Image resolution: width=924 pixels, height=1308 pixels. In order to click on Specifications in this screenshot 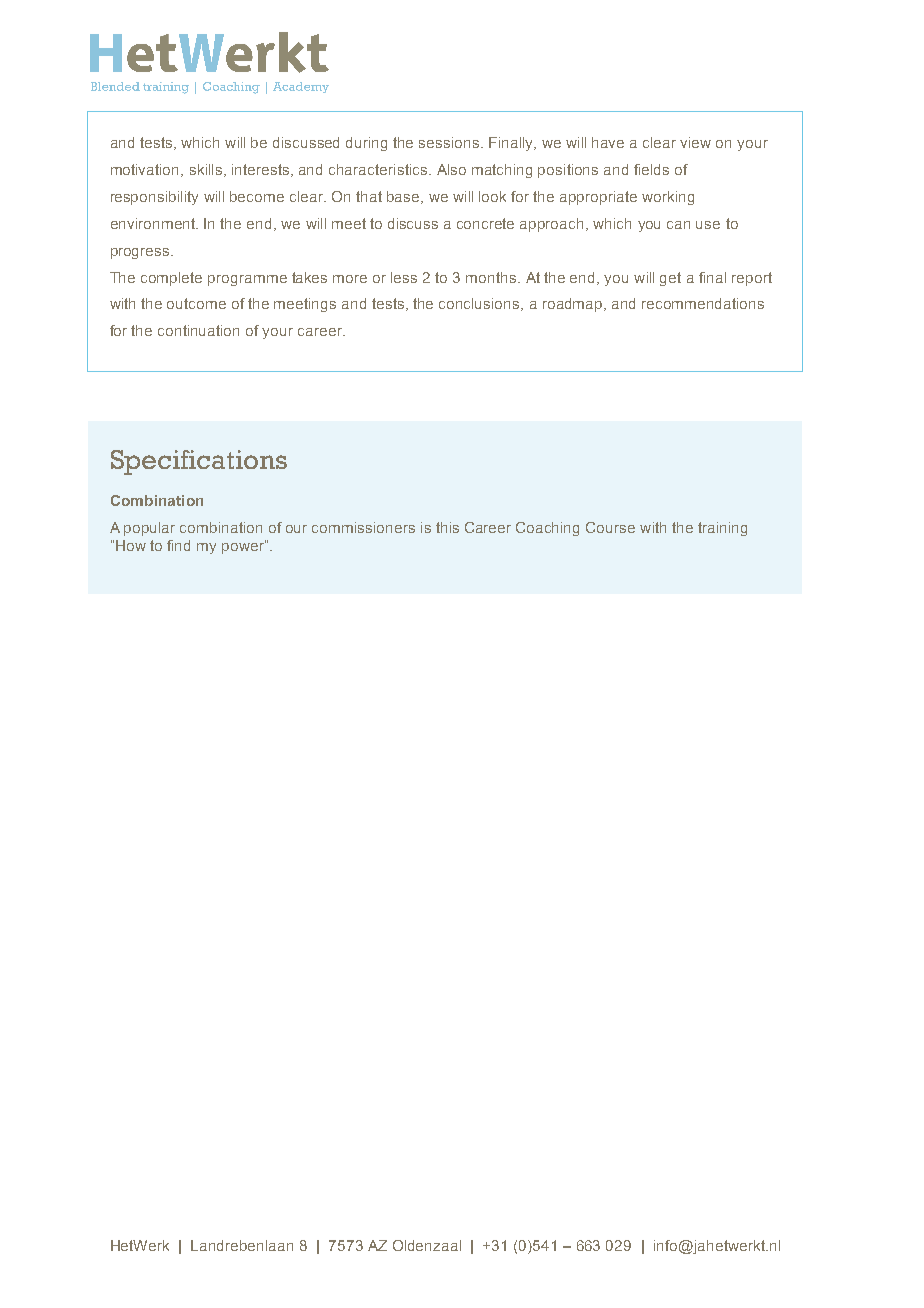, I will do `click(199, 462)`.
